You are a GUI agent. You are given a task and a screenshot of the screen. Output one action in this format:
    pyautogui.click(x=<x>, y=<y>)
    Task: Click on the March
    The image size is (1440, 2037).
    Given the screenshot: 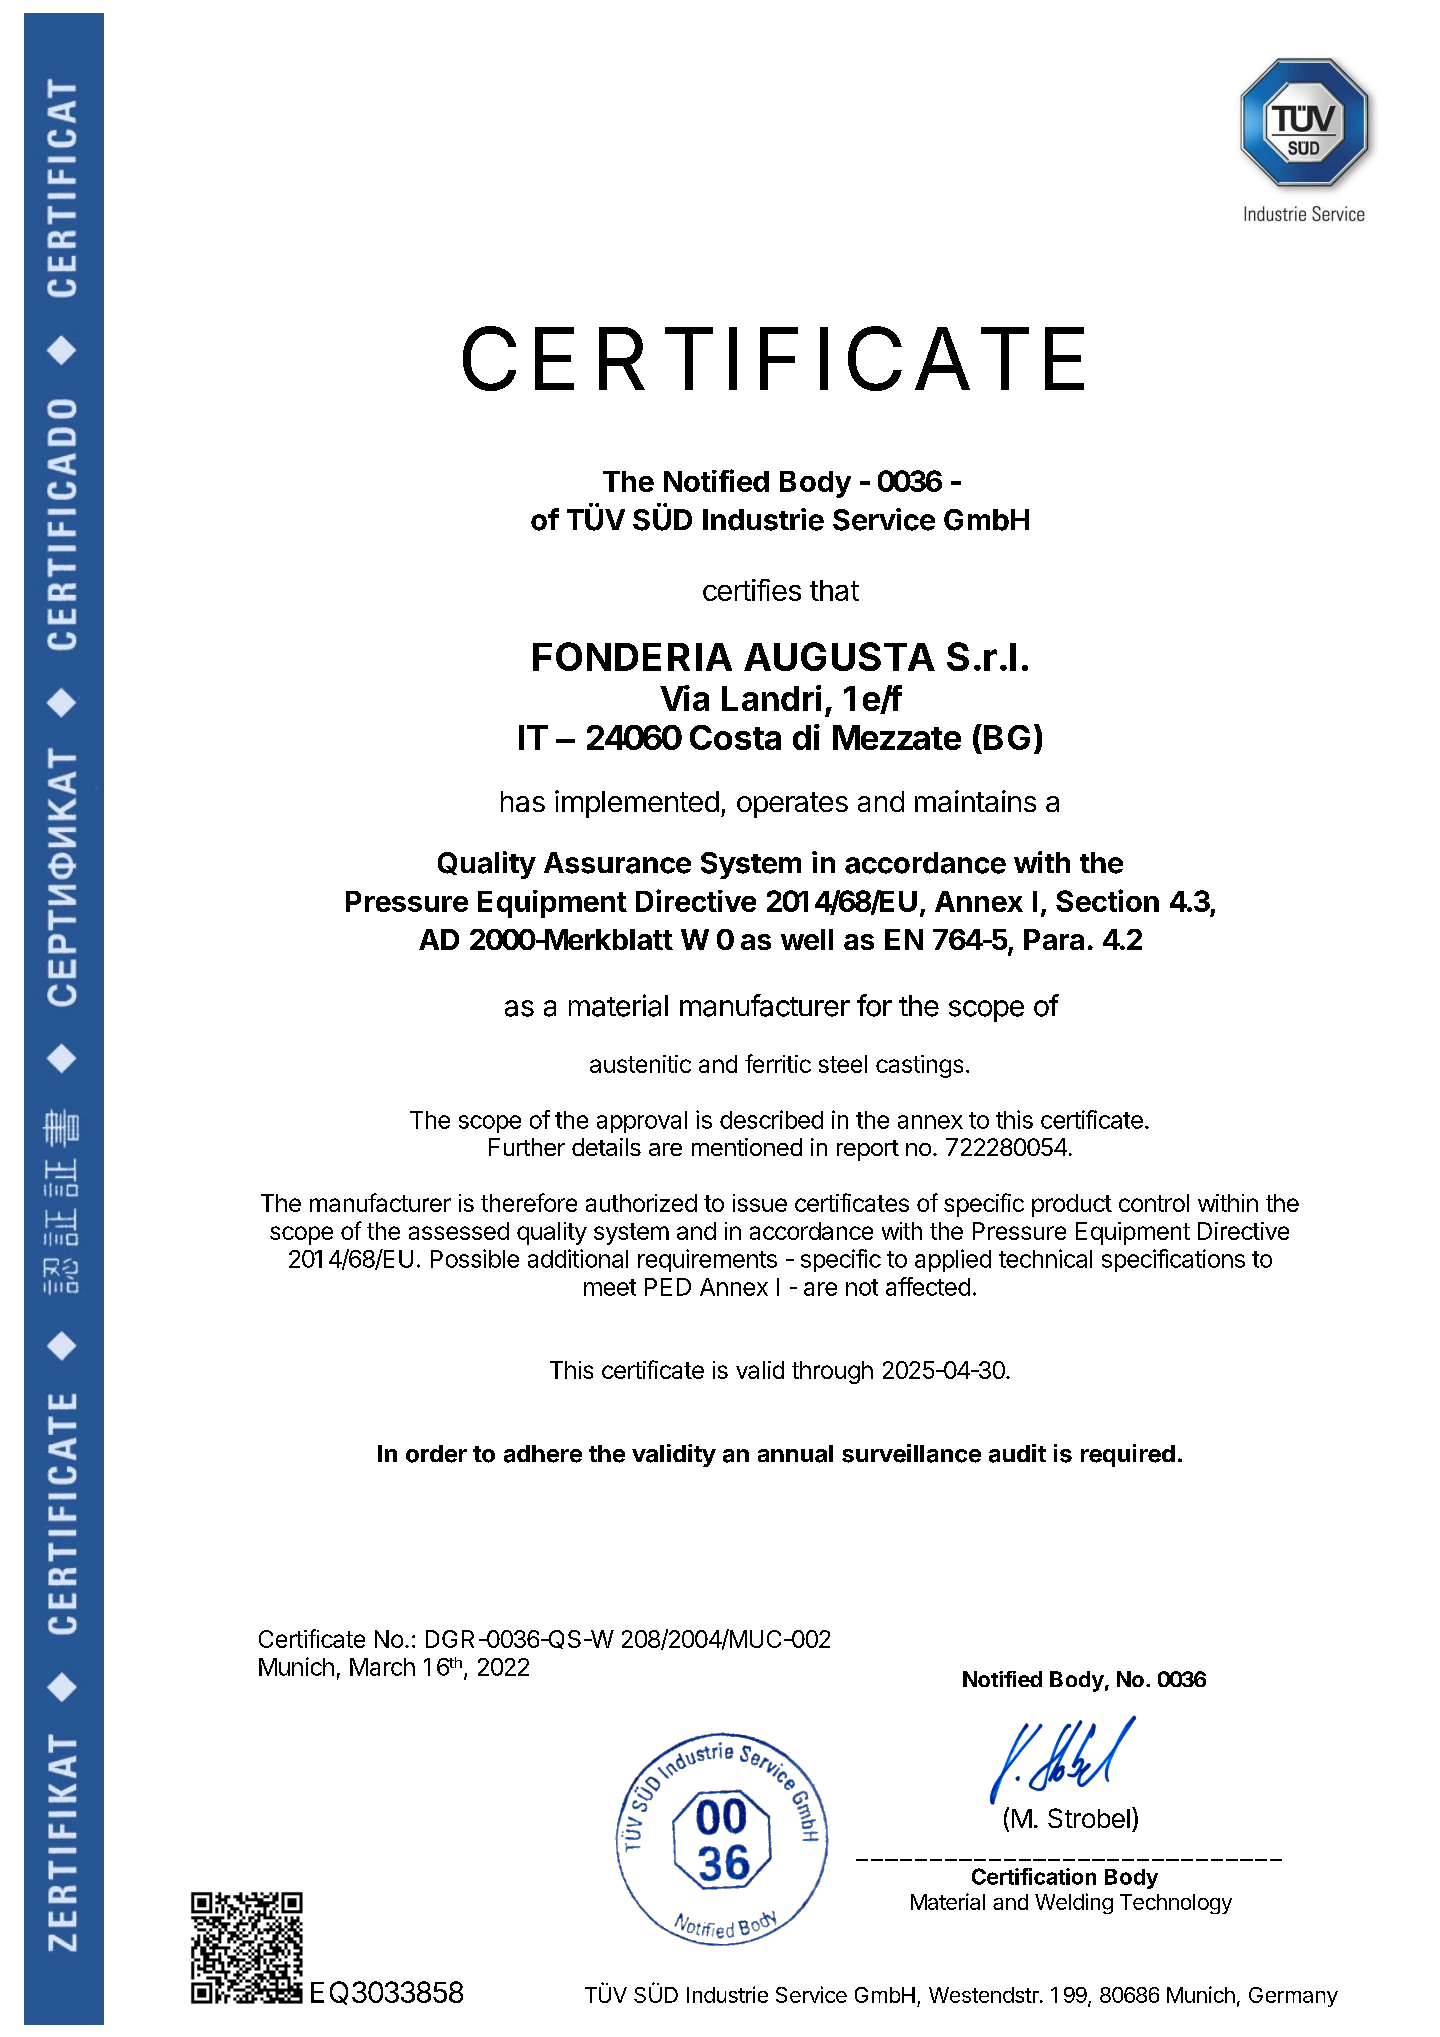 What is the action you would take?
    pyautogui.click(x=382, y=1667)
